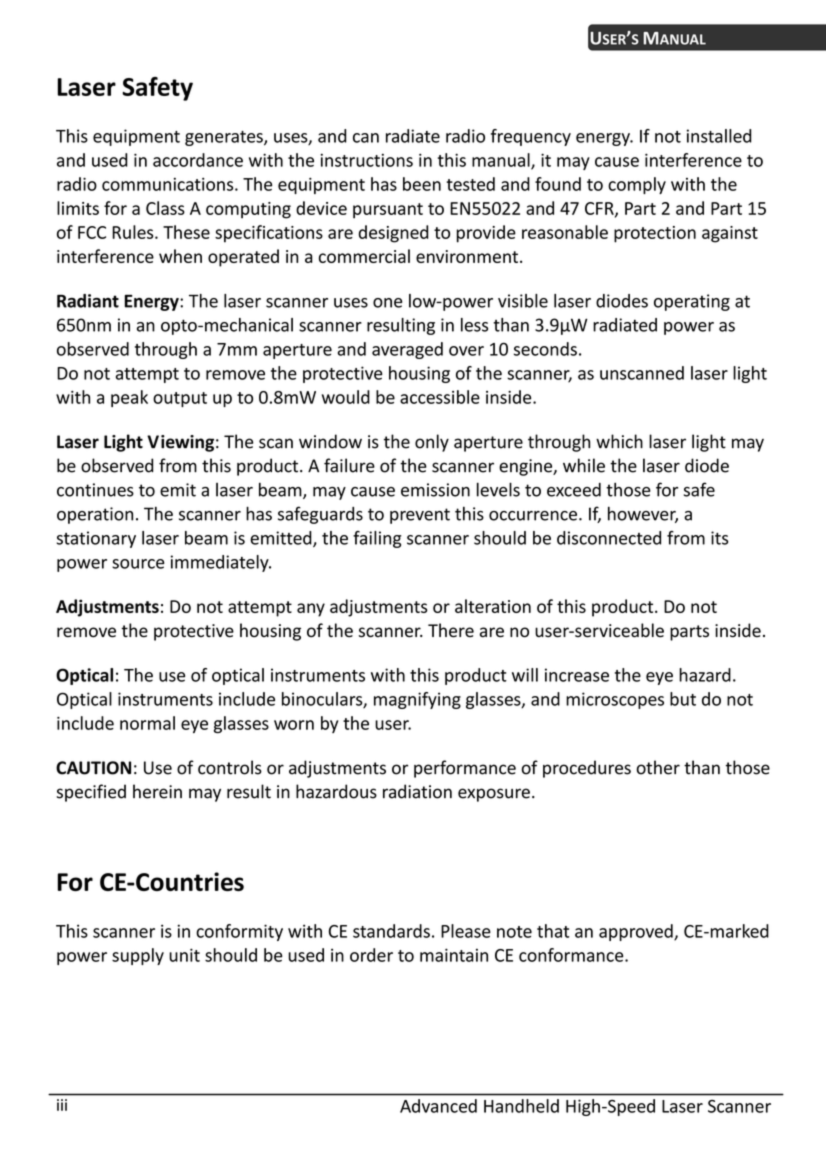 The image size is (826, 1173). Describe the element at coordinates (417, 791) in the screenshot. I see `radiation` at that location.
